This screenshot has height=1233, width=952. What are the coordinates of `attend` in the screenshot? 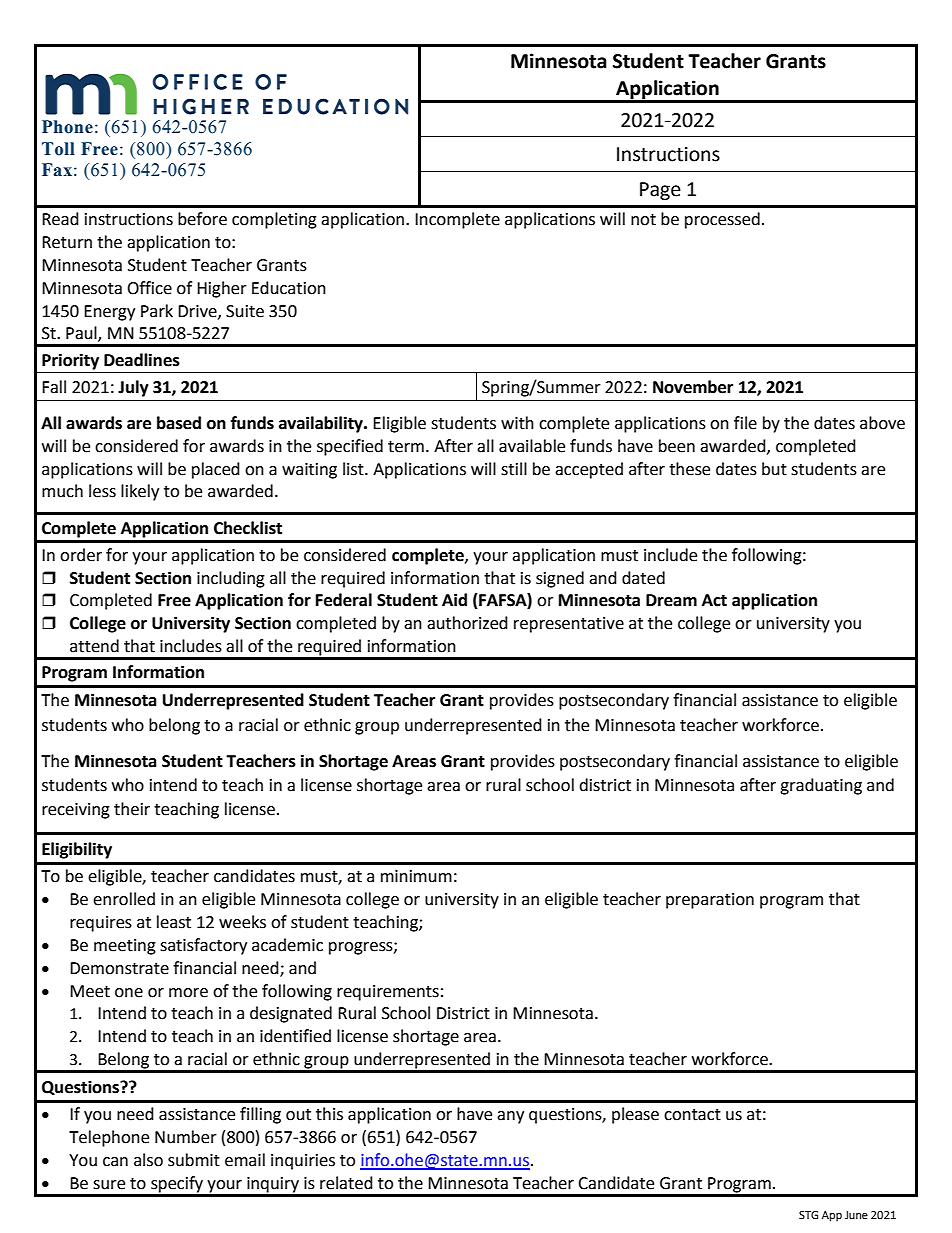 It's located at (94, 646).
